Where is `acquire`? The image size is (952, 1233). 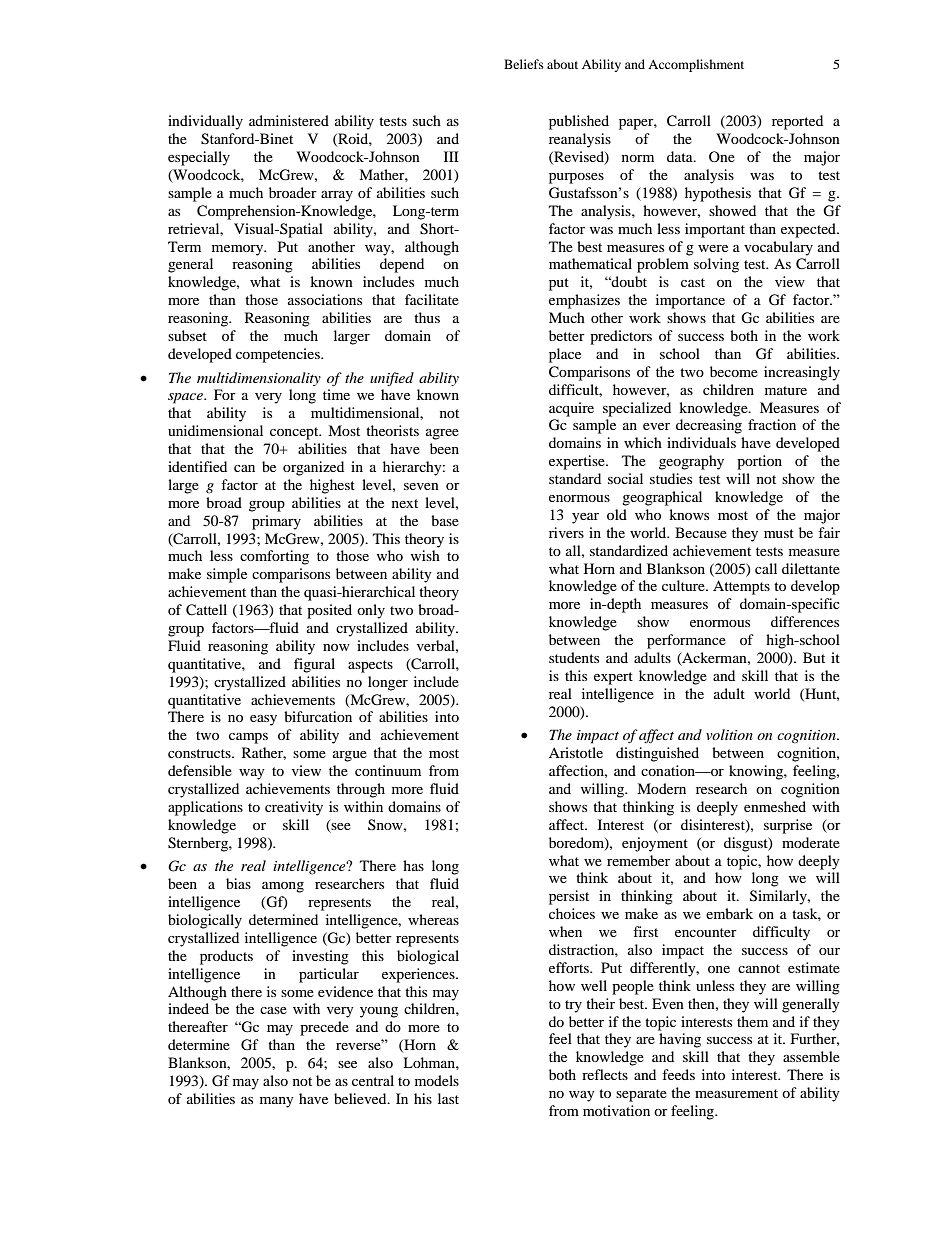 acquire is located at coordinates (571, 409).
